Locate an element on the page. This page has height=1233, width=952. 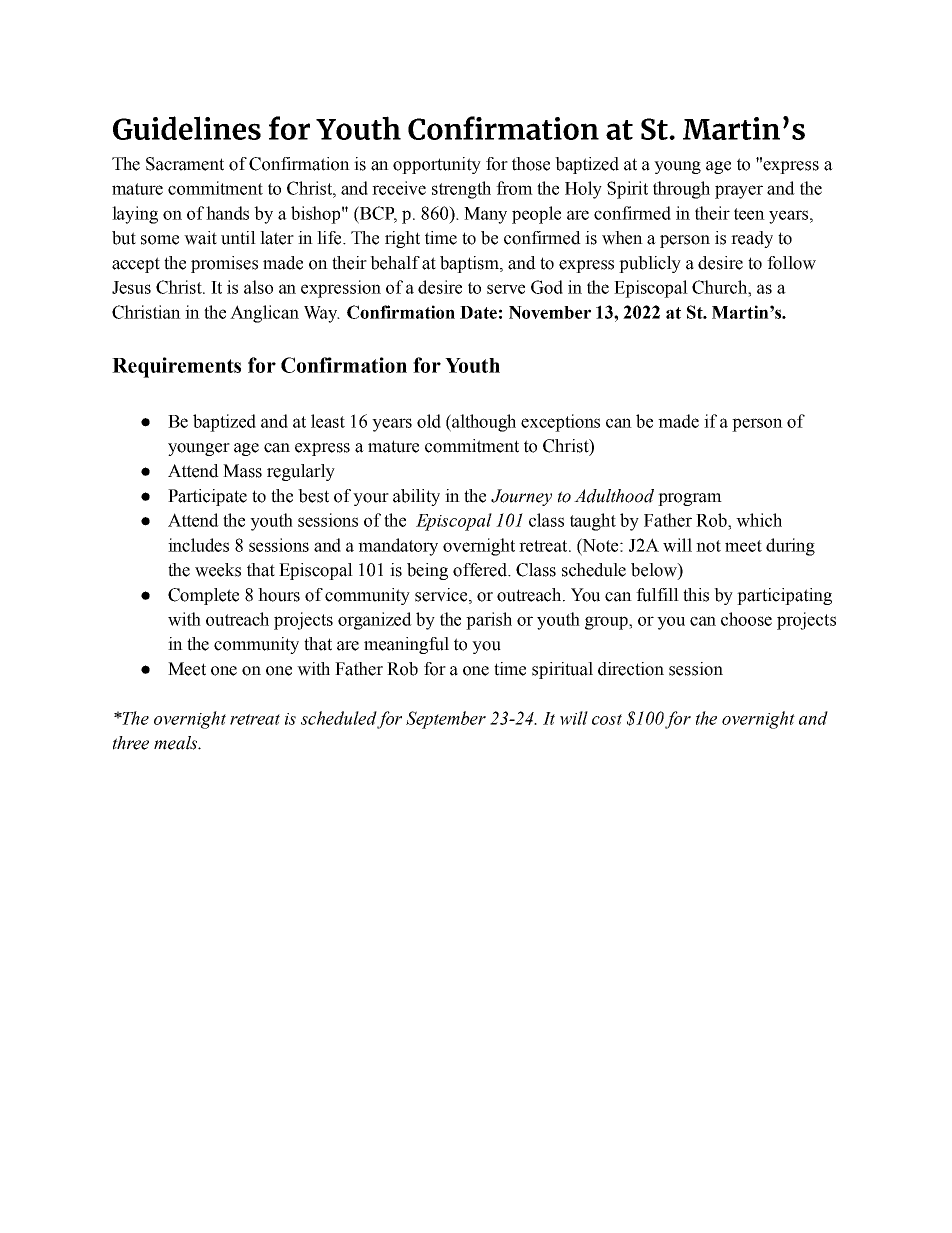
service is located at coordinates (442, 595).
